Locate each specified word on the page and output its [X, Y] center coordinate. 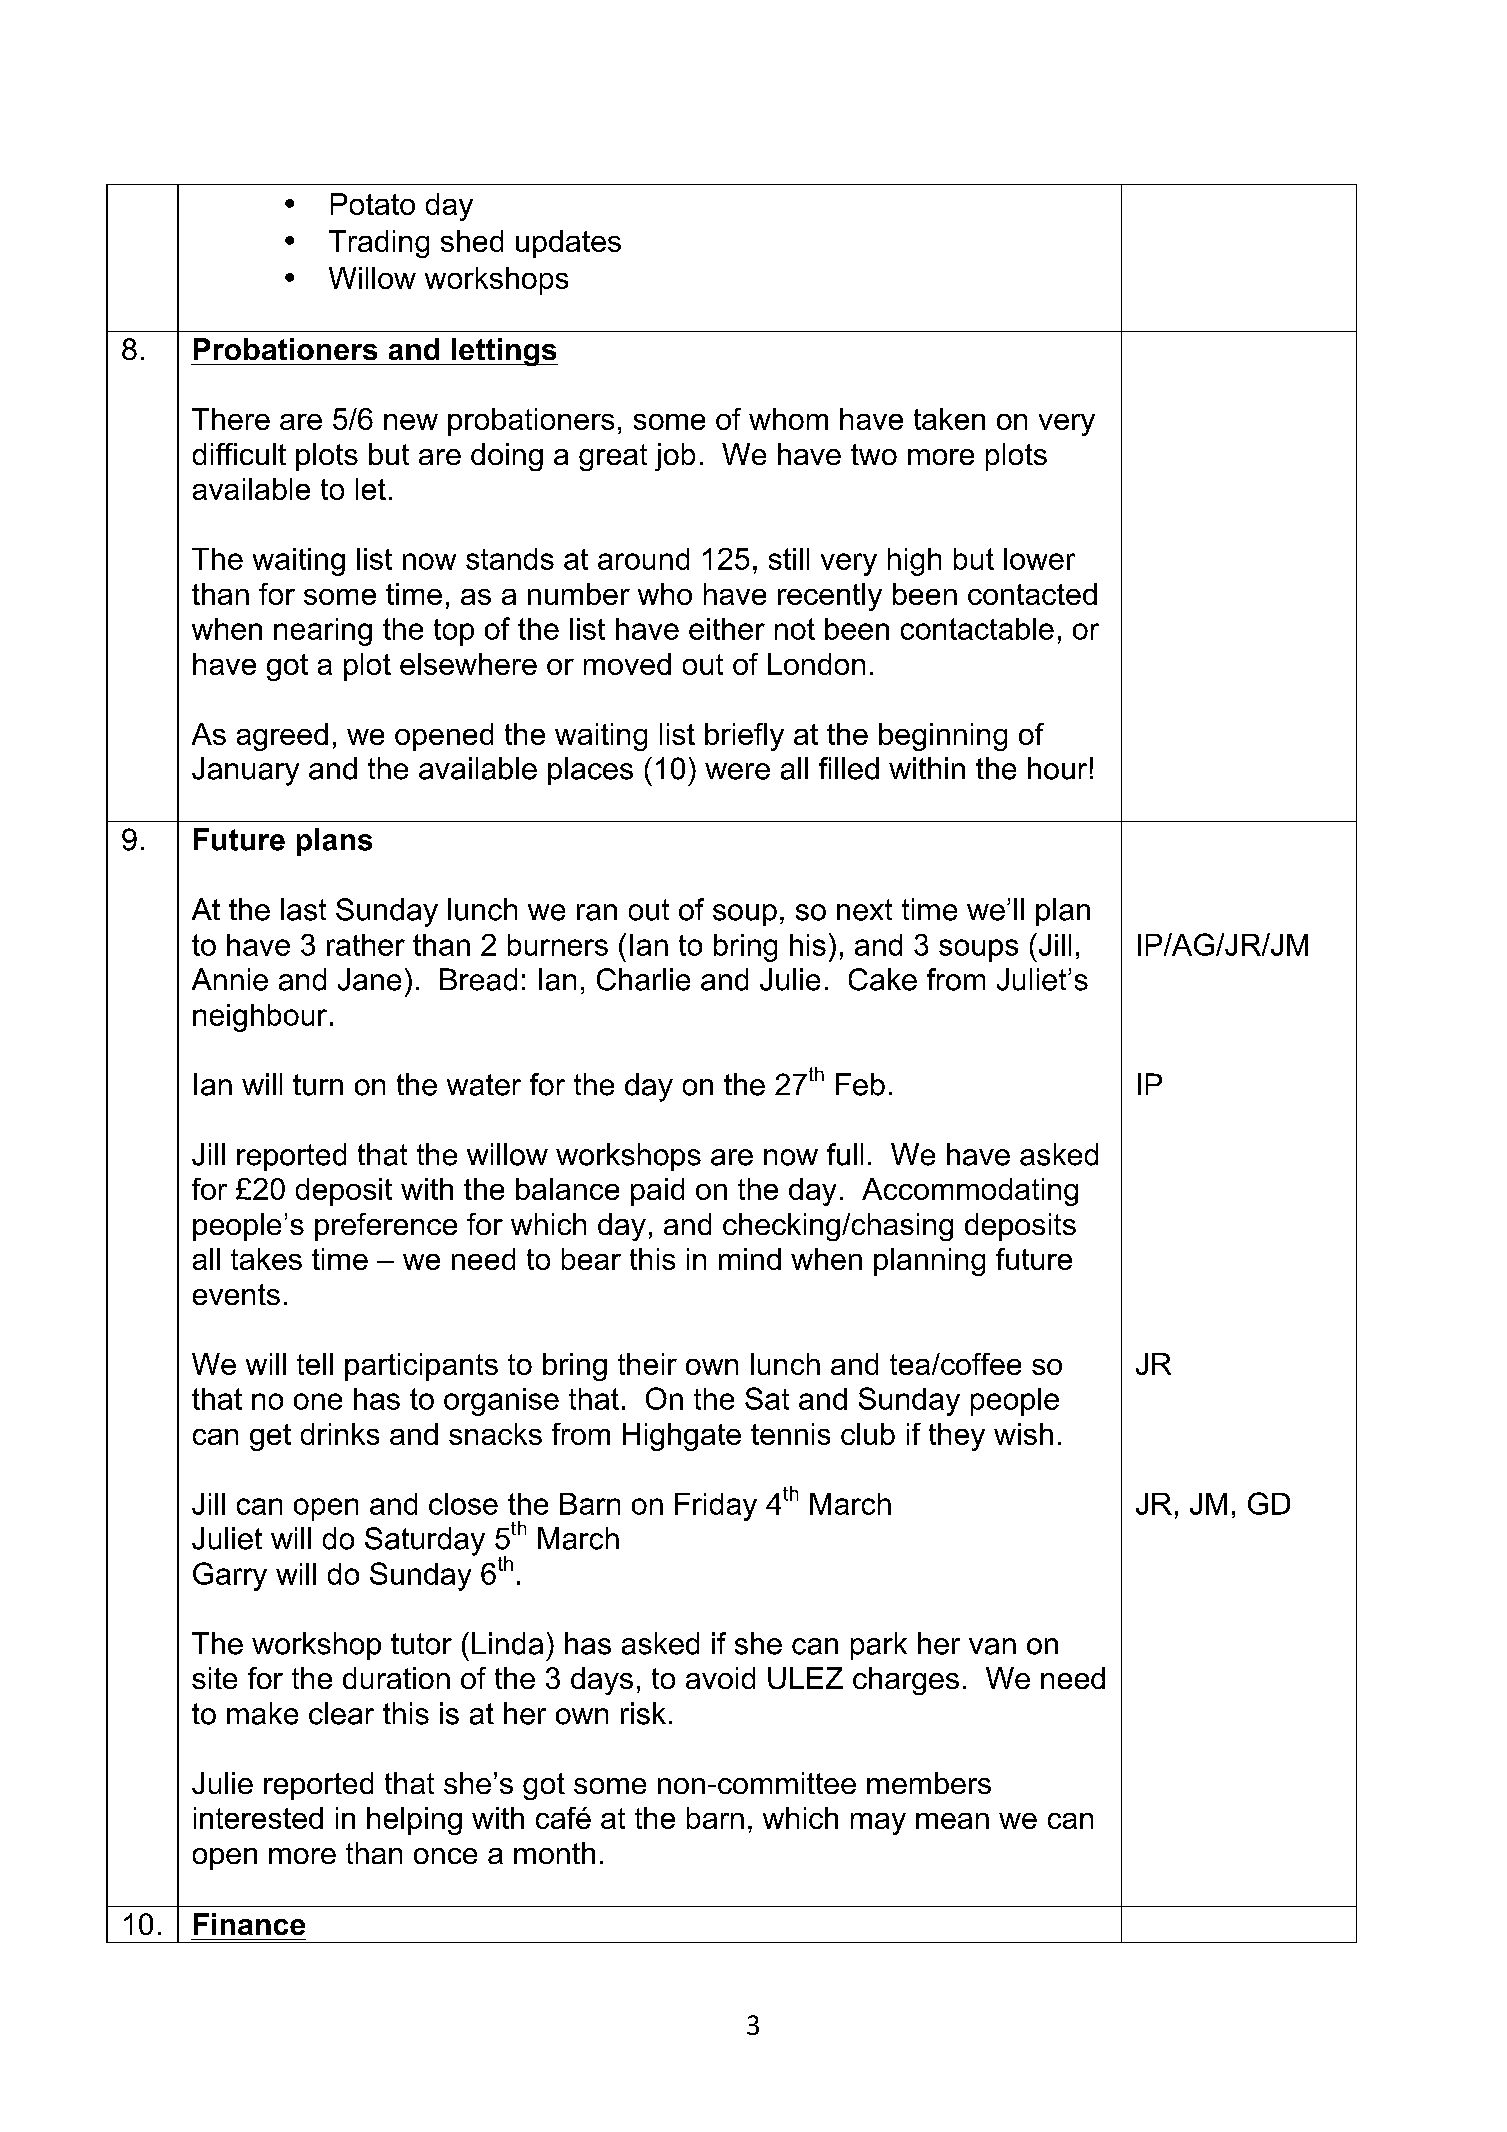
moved [627, 664]
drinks [340, 1434]
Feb [860, 1084]
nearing [323, 632]
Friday [716, 1507]
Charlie [643, 979]
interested [258, 1818]
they [957, 1437]
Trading [379, 244]
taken [949, 419]
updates [568, 244]
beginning [943, 737]
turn [318, 1085]
